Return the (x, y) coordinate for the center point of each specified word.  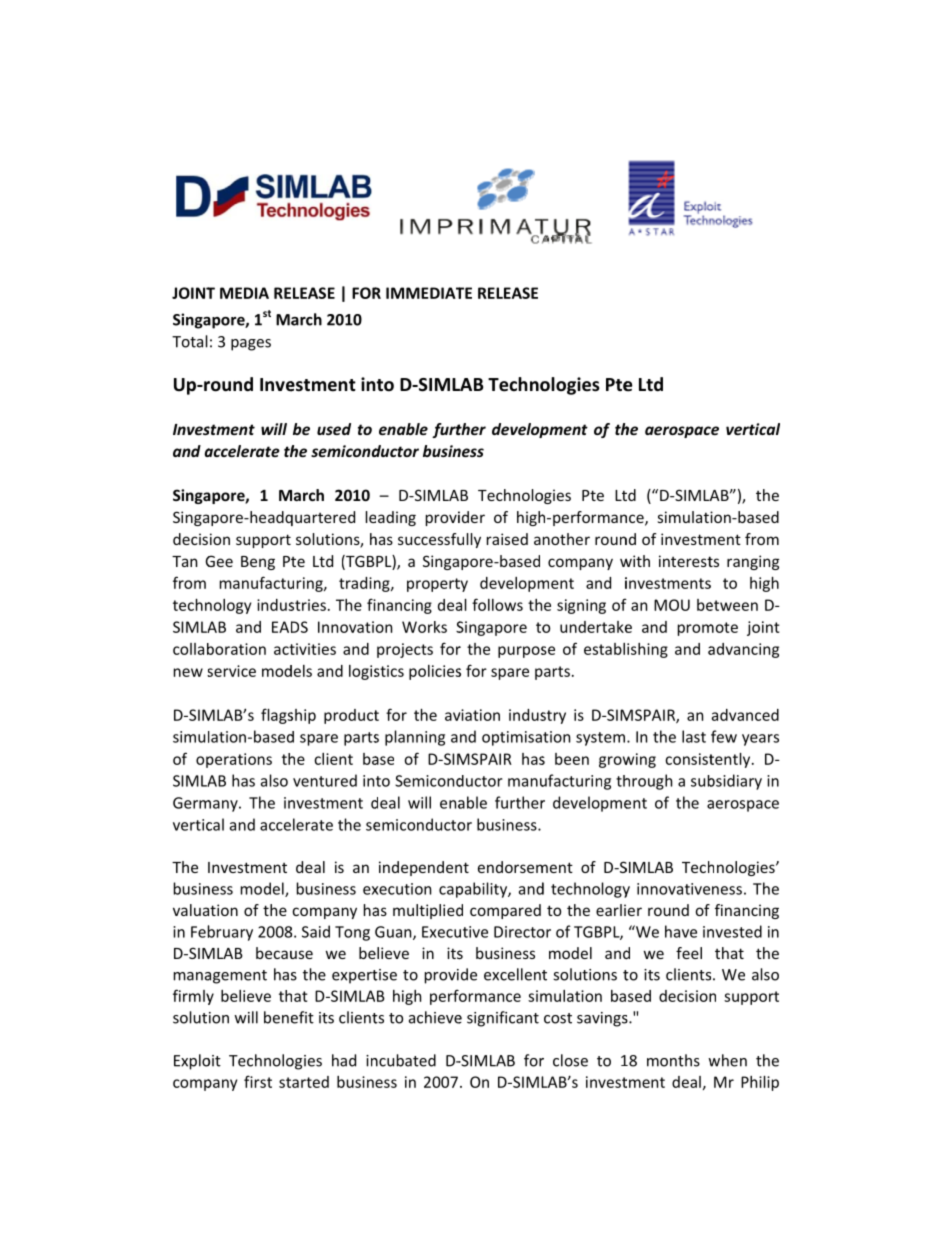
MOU (672, 605)
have (681, 931)
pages (251, 345)
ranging (753, 562)
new (188, 672)
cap (451, 892)
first (258, 1081)
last (694, 736)
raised (507, 539)
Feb (203, 931)
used (334, 429)
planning (415, 738)
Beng (258, 563)
